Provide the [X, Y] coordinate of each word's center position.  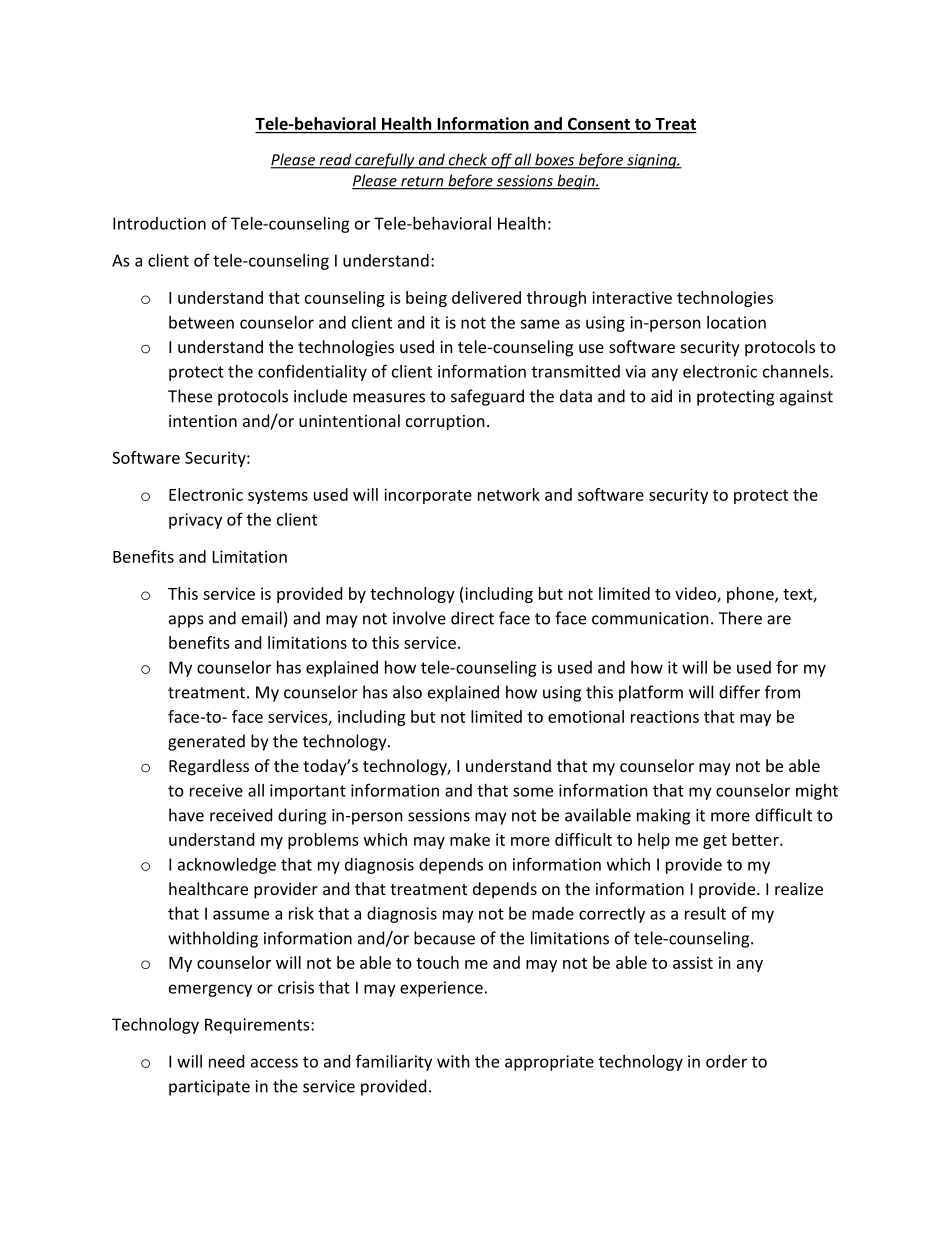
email [262, 618]
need [226, 1061]
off [501, 161]
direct [472, 618]
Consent [599, 124]
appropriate [549, 1063]
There [740, 618]
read [335, 160]
